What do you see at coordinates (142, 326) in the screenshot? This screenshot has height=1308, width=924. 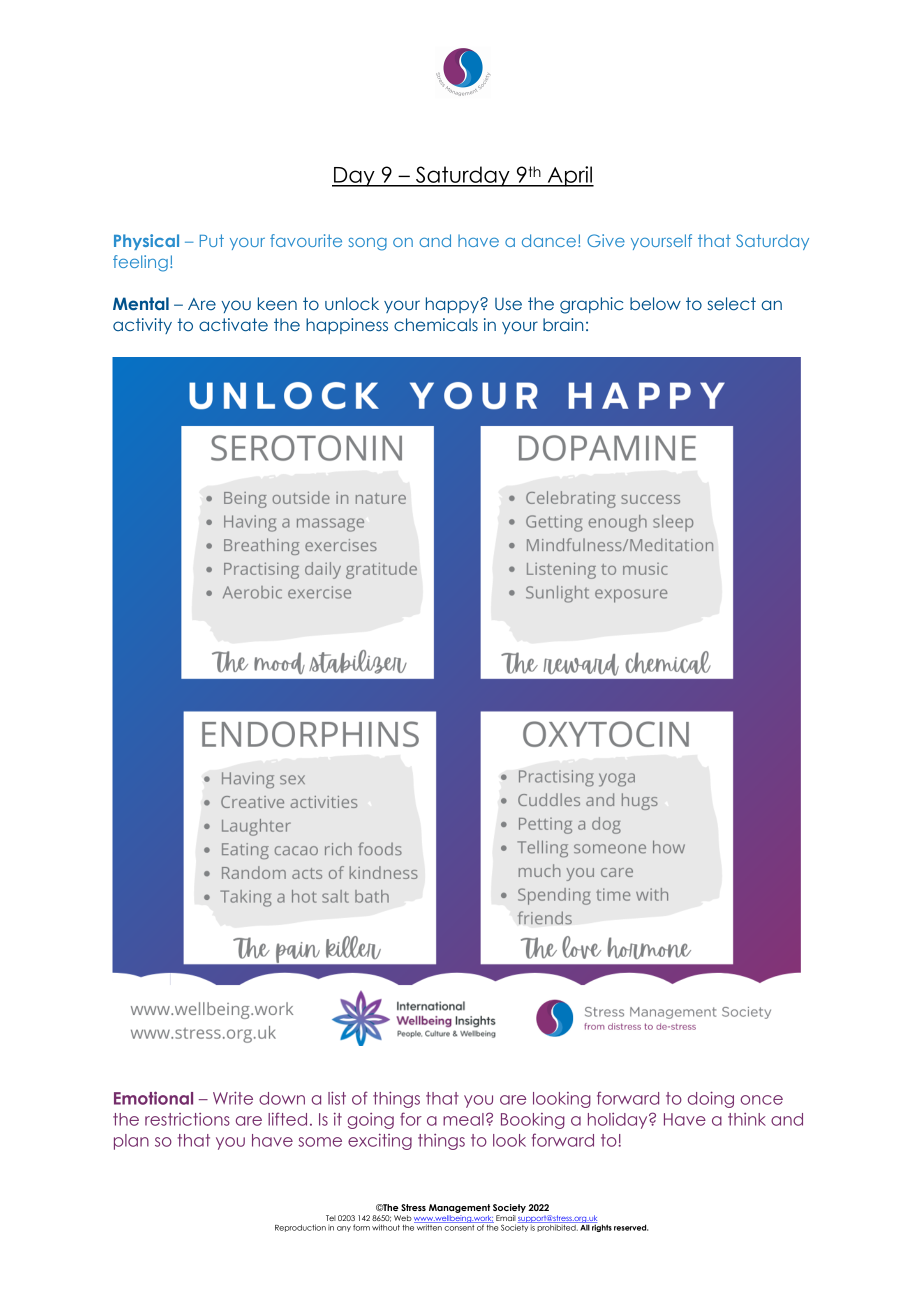 I see `activity` at bounding box center [142, 326].
